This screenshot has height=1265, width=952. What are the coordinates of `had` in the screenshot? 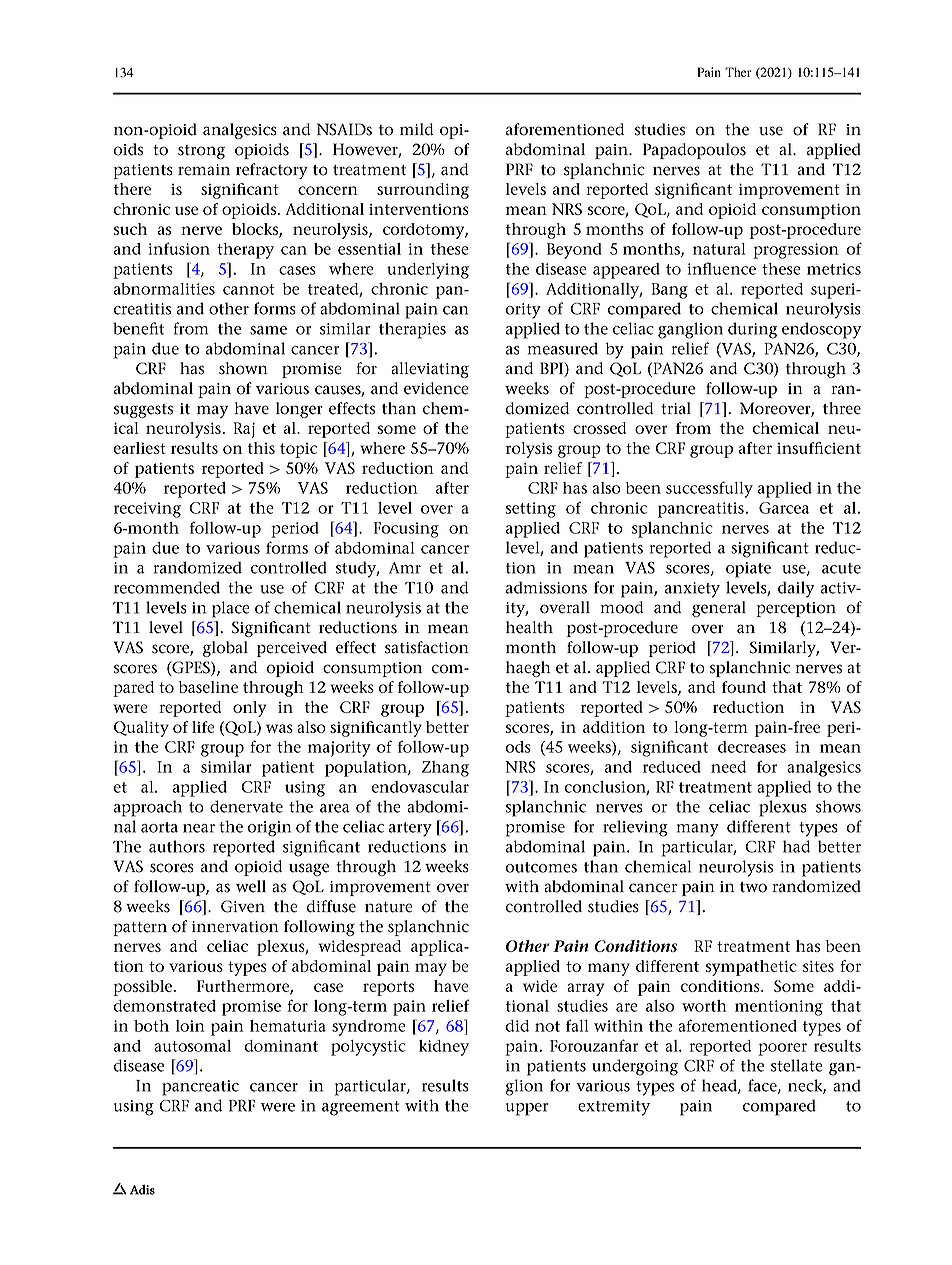 It's located at (796, 846).
